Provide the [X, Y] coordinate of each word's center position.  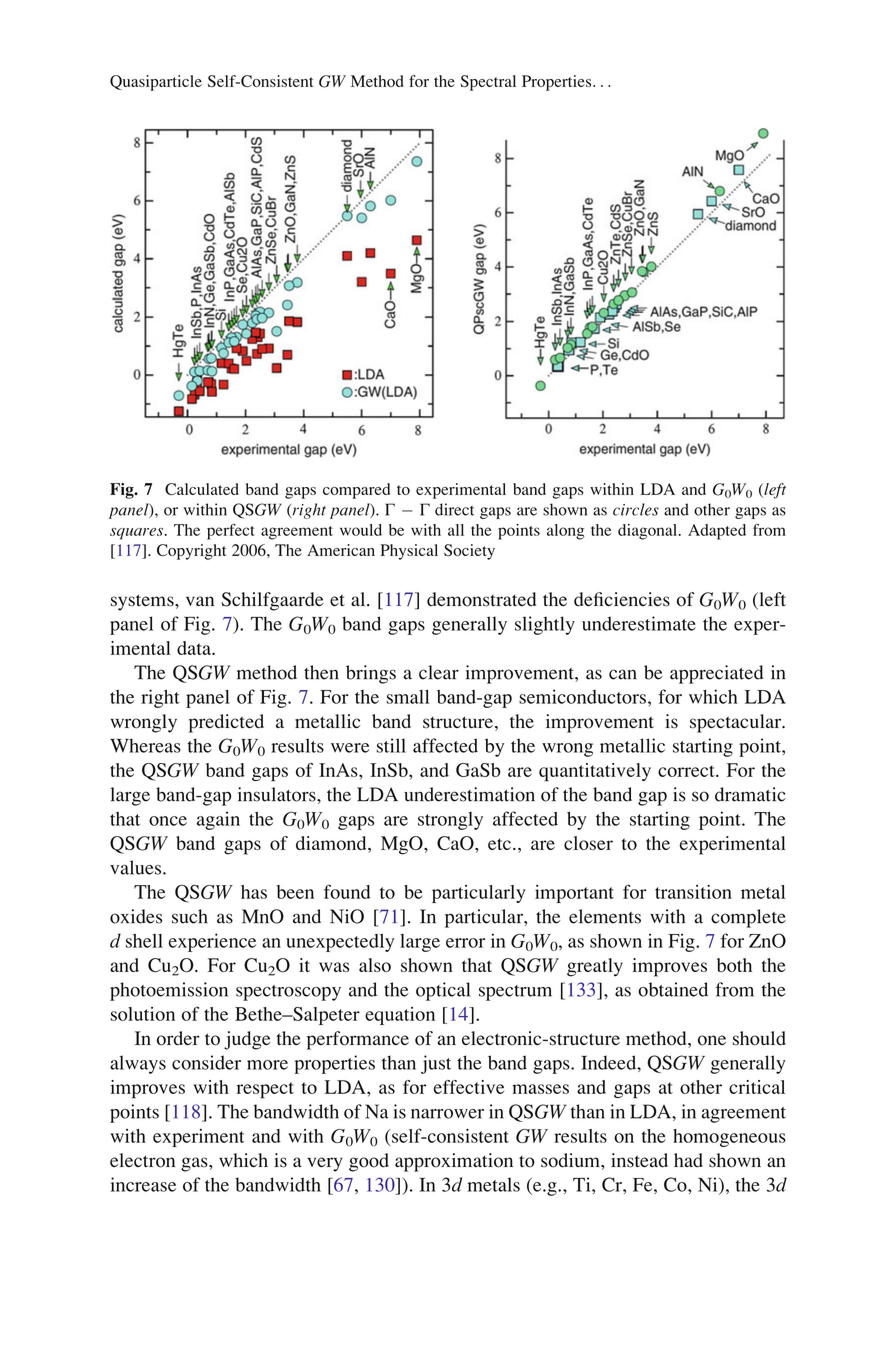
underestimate [639, 623]
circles [636, 509]
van [200, 601]
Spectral [488, 83]
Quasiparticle [156, 83]
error [465, 943]
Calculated [202, 489]
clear [439, 672]
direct [454, 509]
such [190, 916]
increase [143, 1184]
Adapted [717, 532]
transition [693, 892]
